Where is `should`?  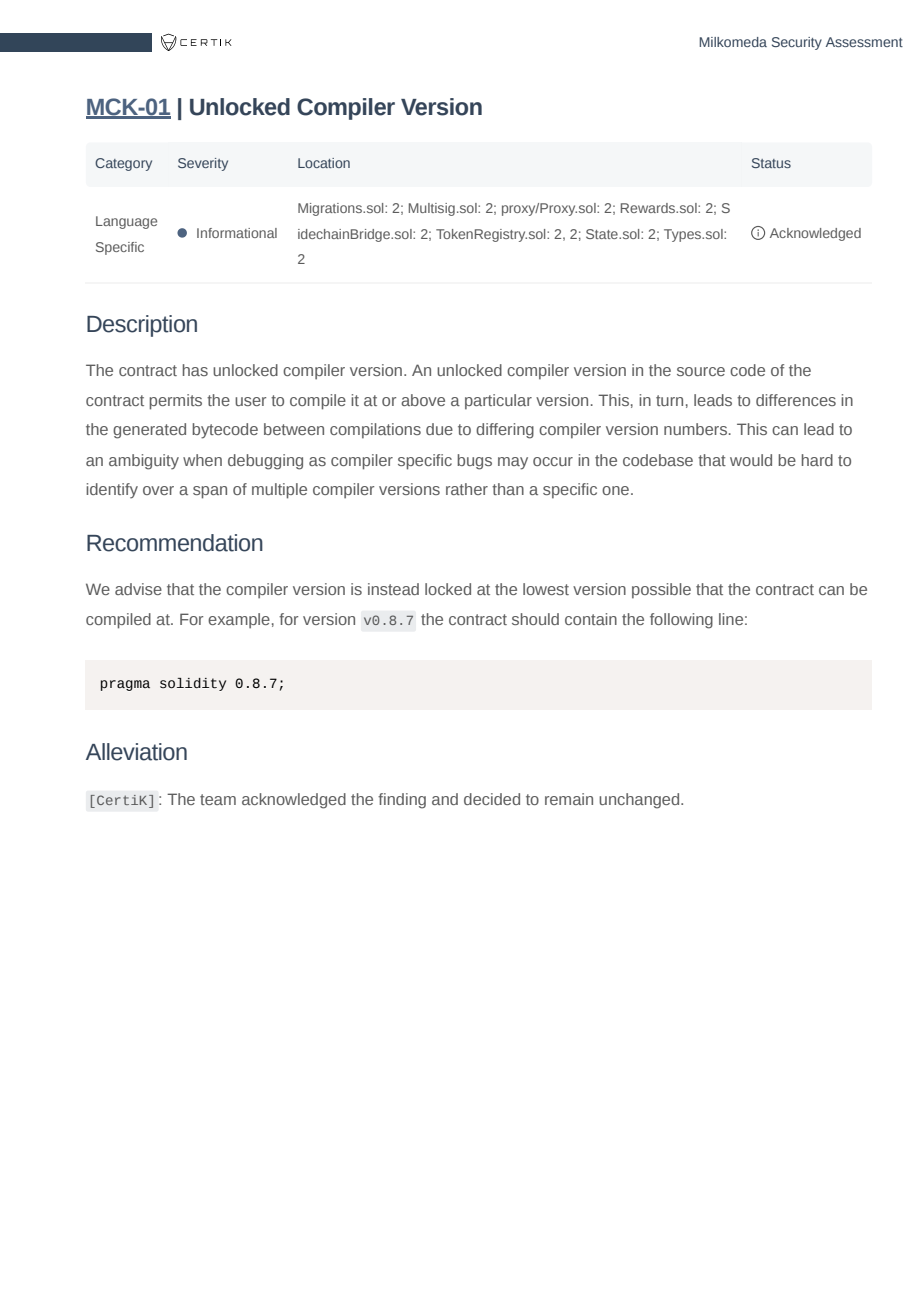
should is located at coordinates (535, 619).
